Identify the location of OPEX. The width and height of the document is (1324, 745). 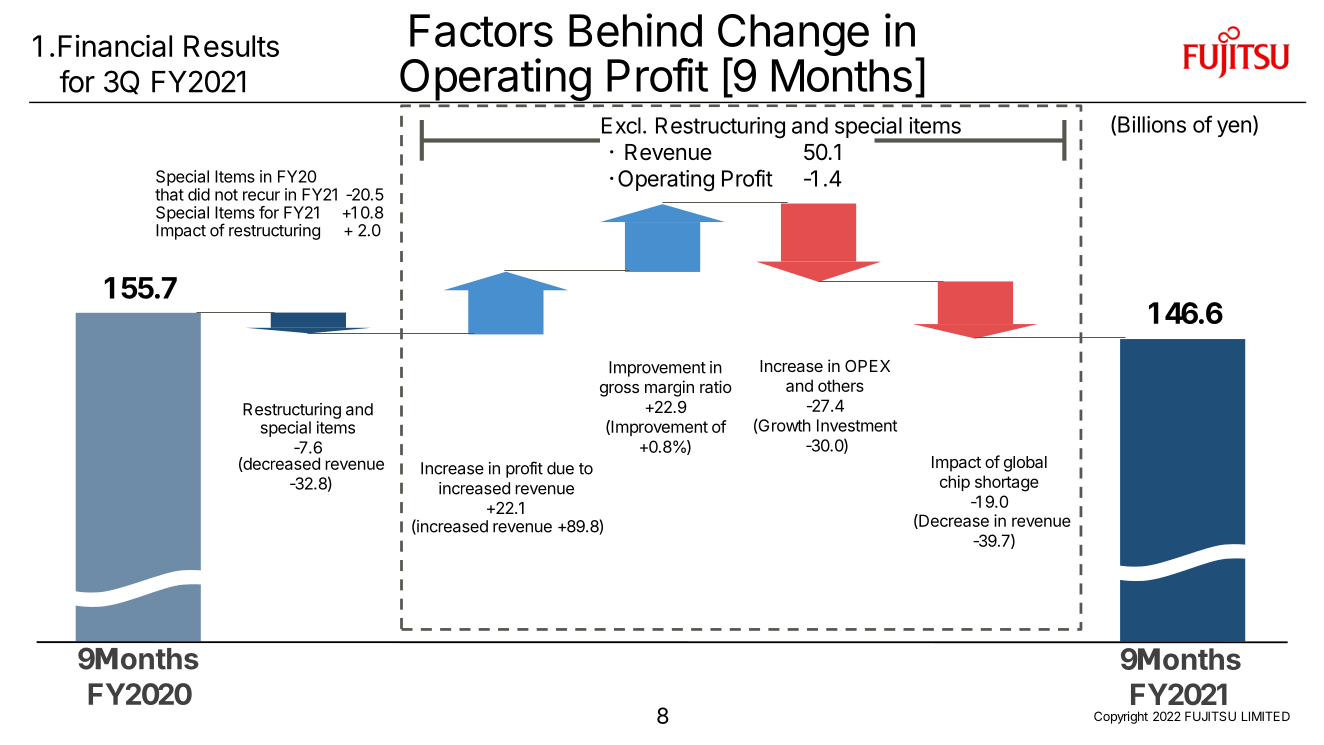
(867, 366).
